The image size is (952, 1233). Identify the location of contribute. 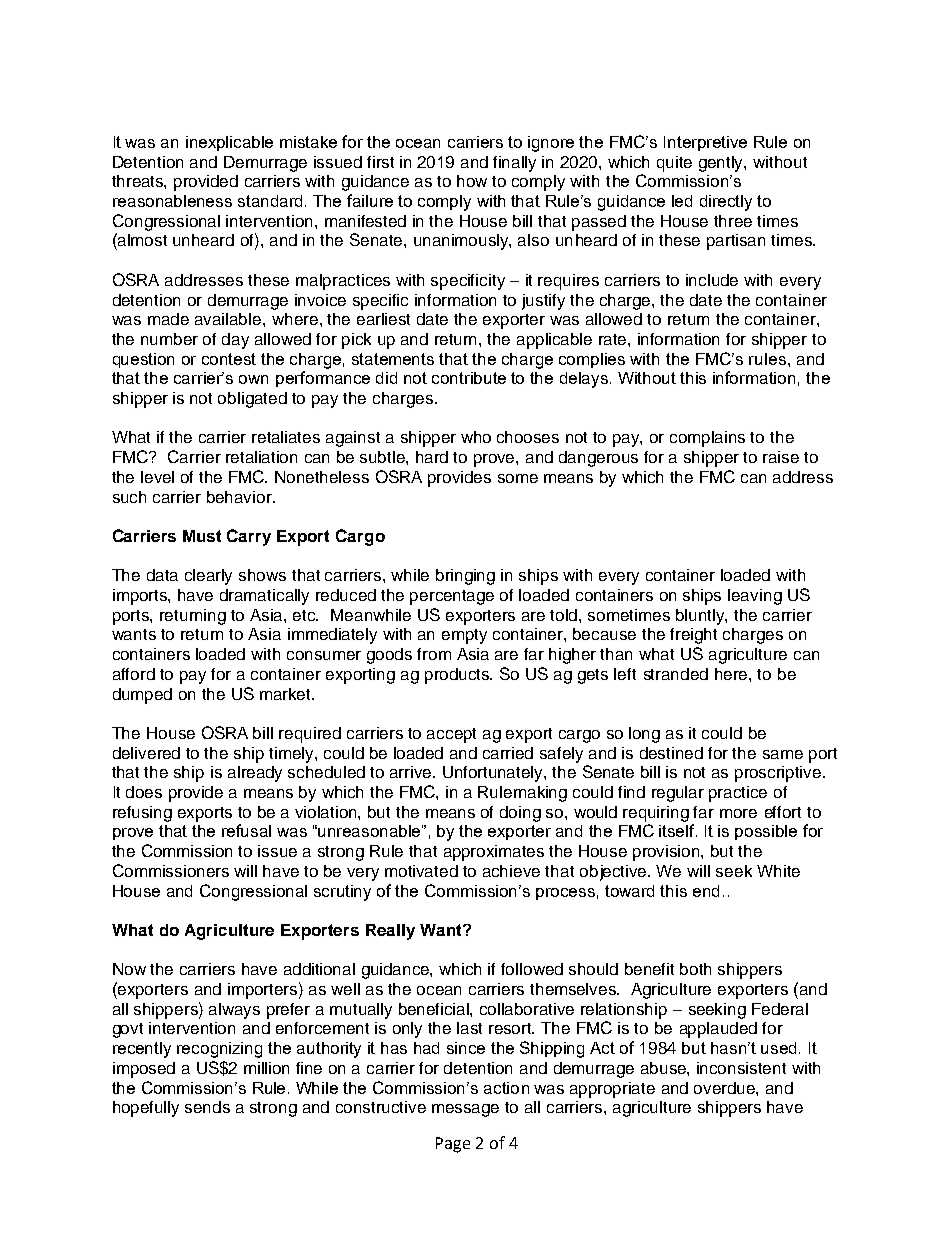
(469, 378).
